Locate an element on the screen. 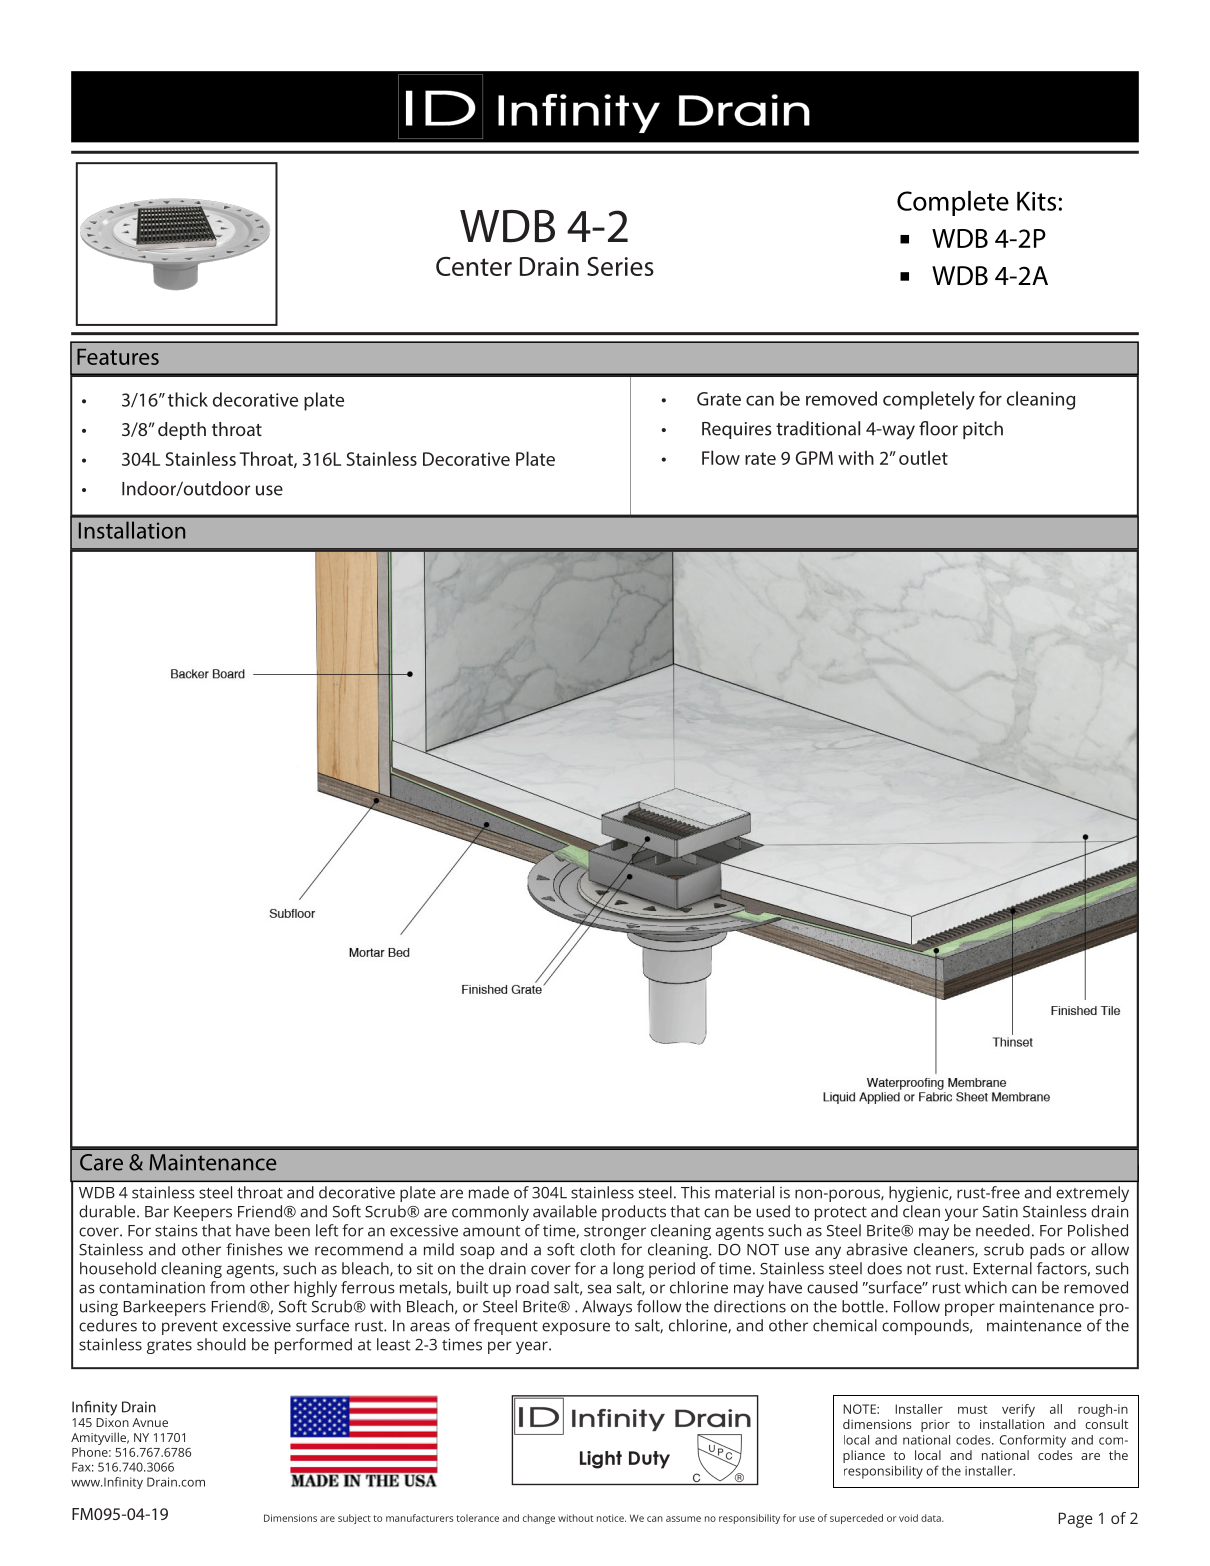 This screenshot has height=1566, width=1210. durable is located at coordinates (108, 1211).
